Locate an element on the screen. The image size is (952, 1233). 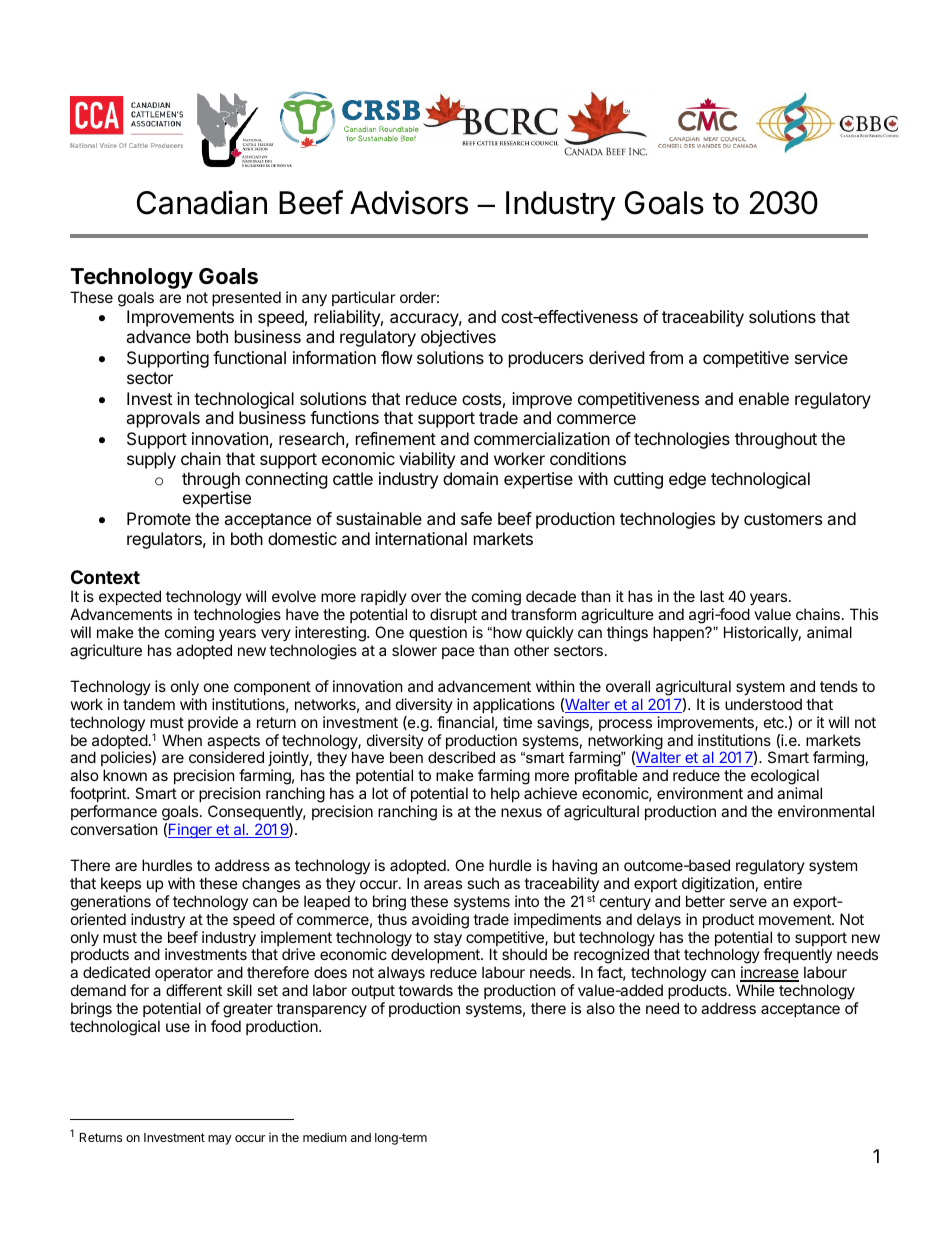
pace is located at coordinates (458, 653).
